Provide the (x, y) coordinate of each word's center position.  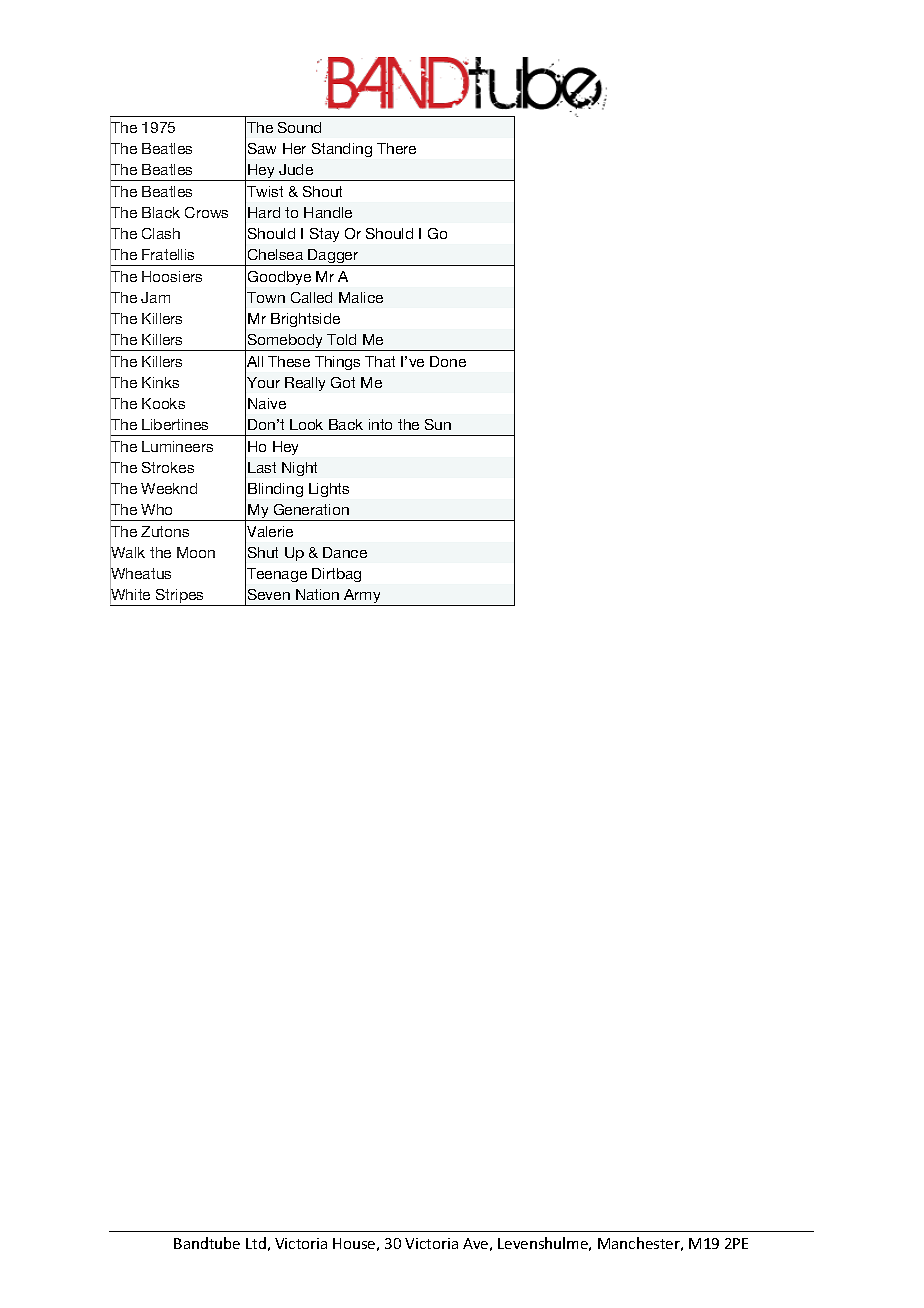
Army (362, 597)
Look (306, 424)
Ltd (256, 1243)
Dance (345, 552)
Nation (317, 594)
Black (161, 212)
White (130, 595)
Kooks (163, 403)
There (396, 148)
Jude (296, 169)
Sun (438, 424)
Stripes (180, 597)
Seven (269, 594)
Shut (263, 552)
